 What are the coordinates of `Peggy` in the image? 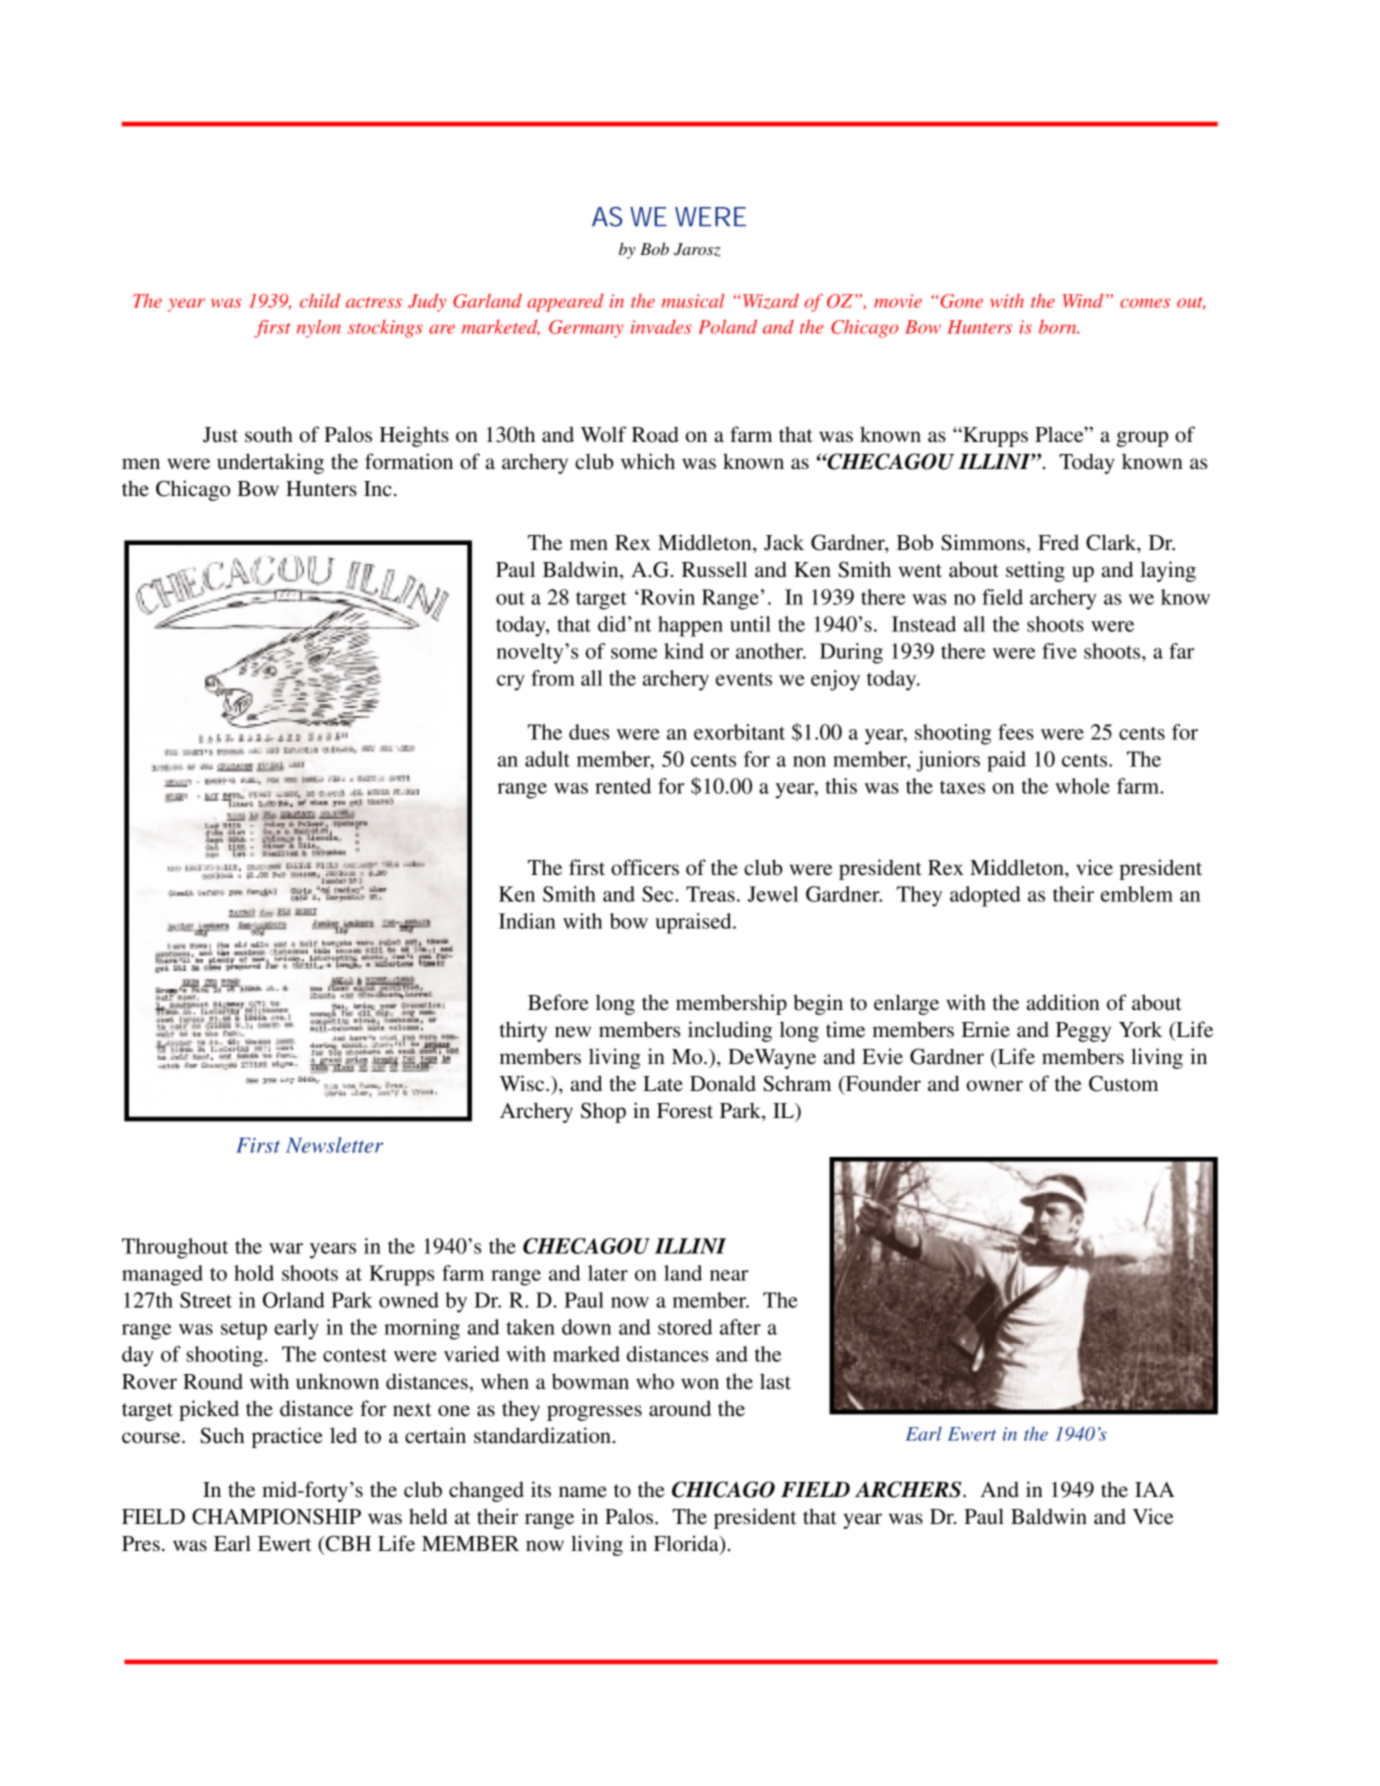 It's located at (1083, 1032).
